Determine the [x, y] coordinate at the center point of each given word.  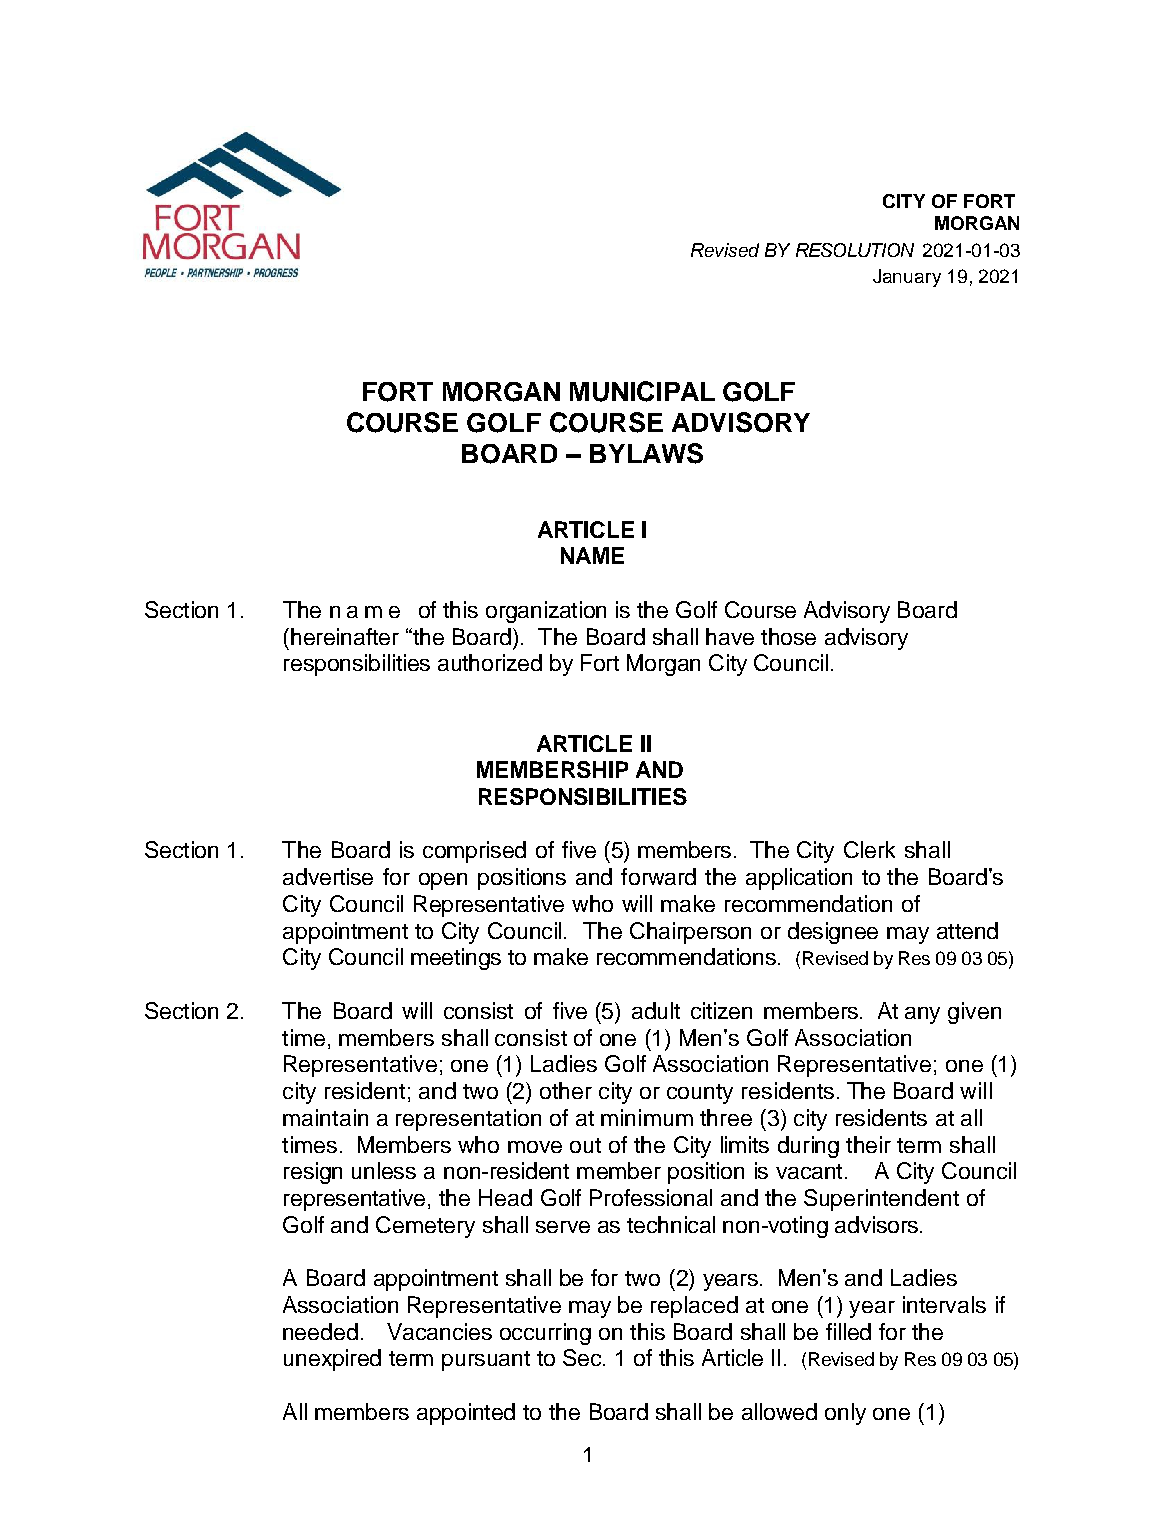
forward [658, 876]
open [443, 881]
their [868, 1144]
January [907, 278]
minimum [647, 1117]
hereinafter [345, 636]
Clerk [869, 849]
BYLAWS [646, 453]
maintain [325, 1117]
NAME [592, 555]
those [788, 636]
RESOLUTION [855, 250]
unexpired [332, 1360]
